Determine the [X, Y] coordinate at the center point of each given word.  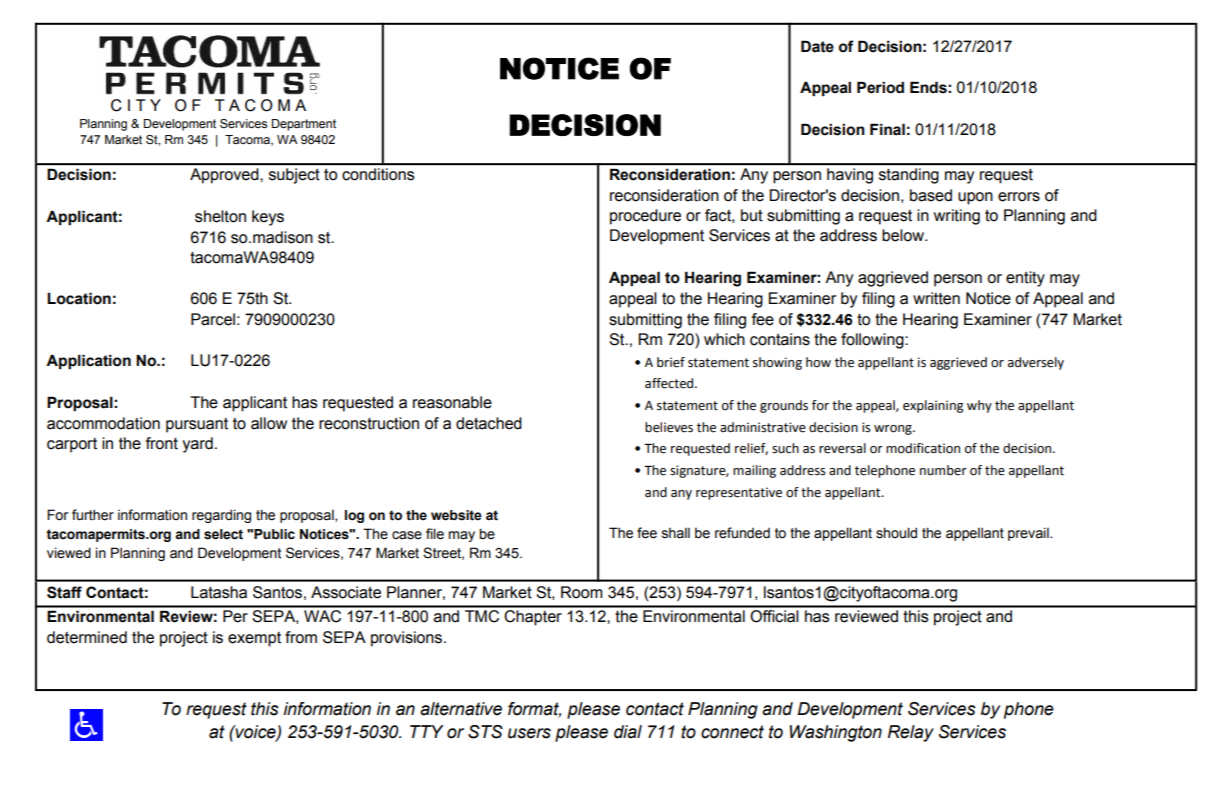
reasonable [452, 402]
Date [817, 46]
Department [304, 125]
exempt [254, 639]
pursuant [197, 425]
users [529, 733]
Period [880, 87]
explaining [933, 406]
